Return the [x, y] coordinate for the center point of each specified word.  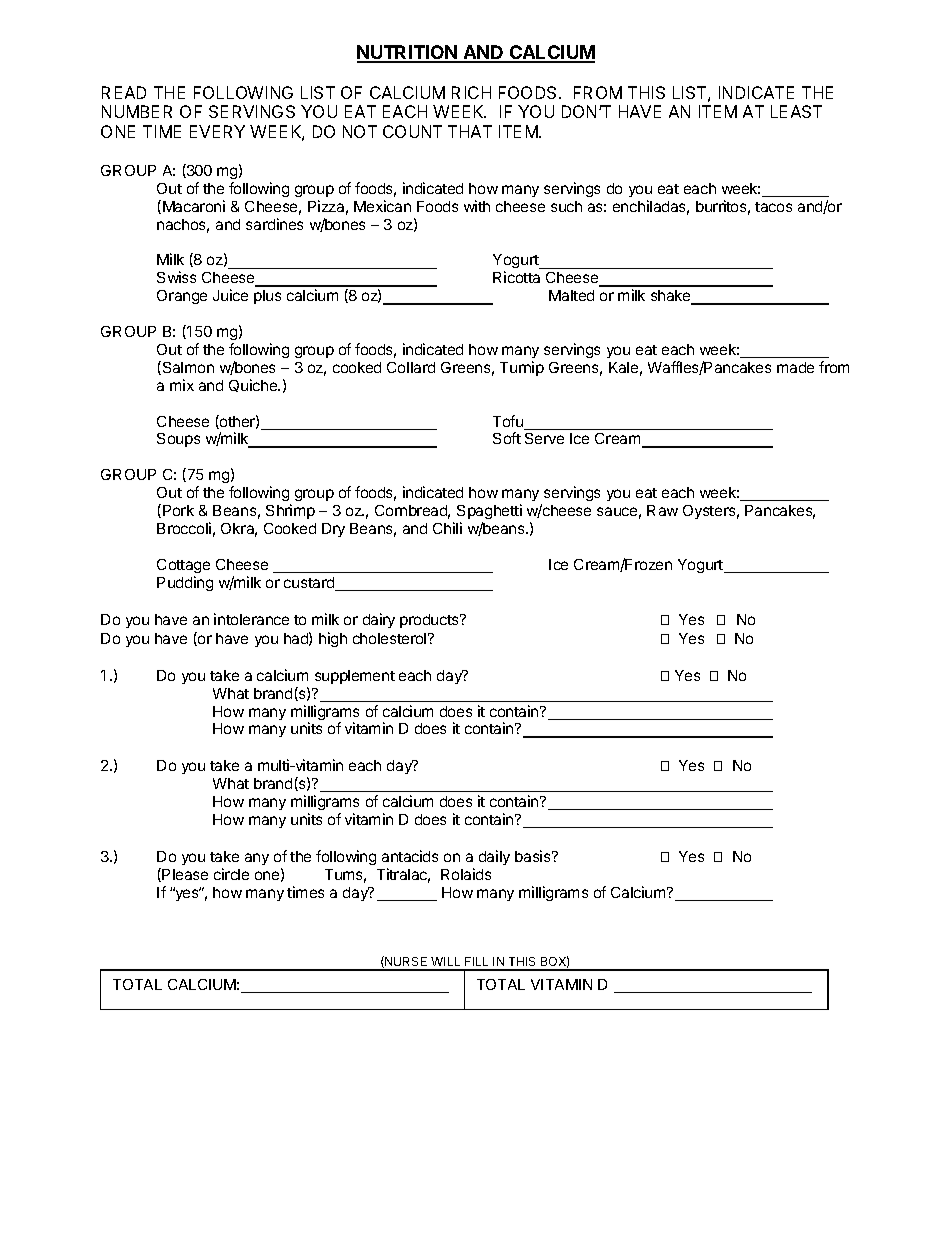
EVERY [217, 131]
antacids [410, 856]
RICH [471, 92]
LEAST [796, 111]
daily [494, 857]
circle [231, 874]
